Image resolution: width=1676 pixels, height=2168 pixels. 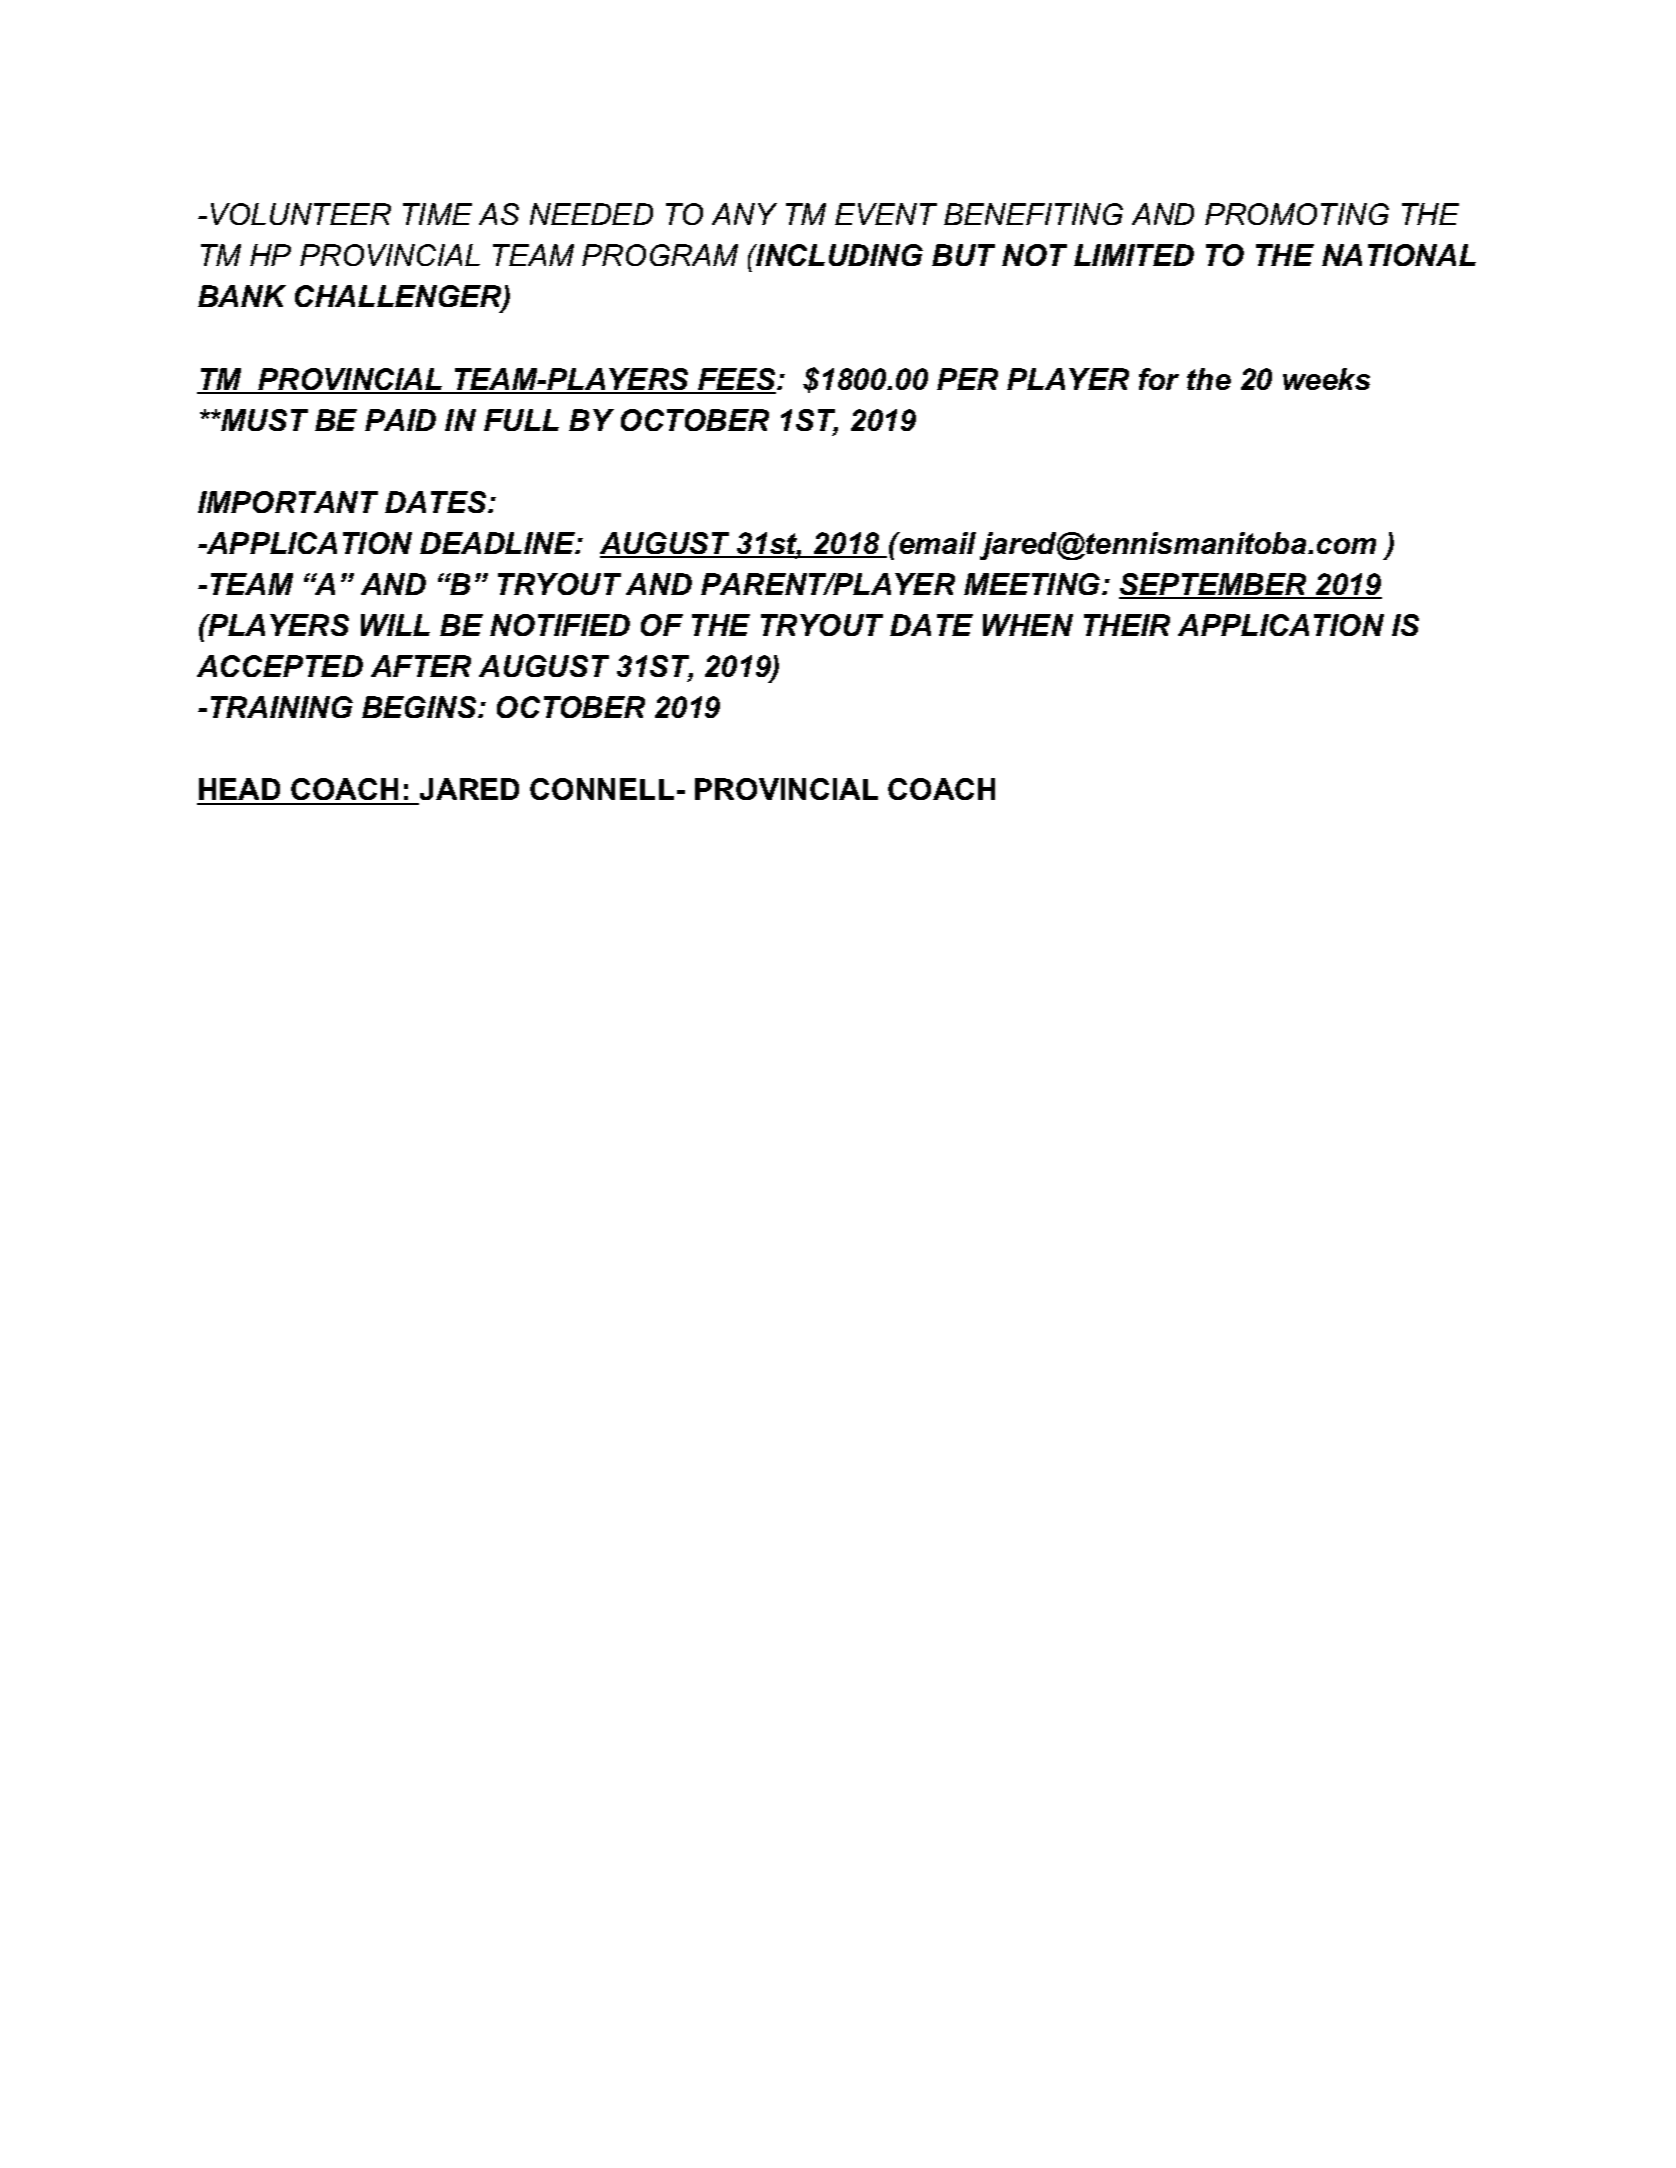 I want to click on PROMOTING, so click(x=1297, y=214).
